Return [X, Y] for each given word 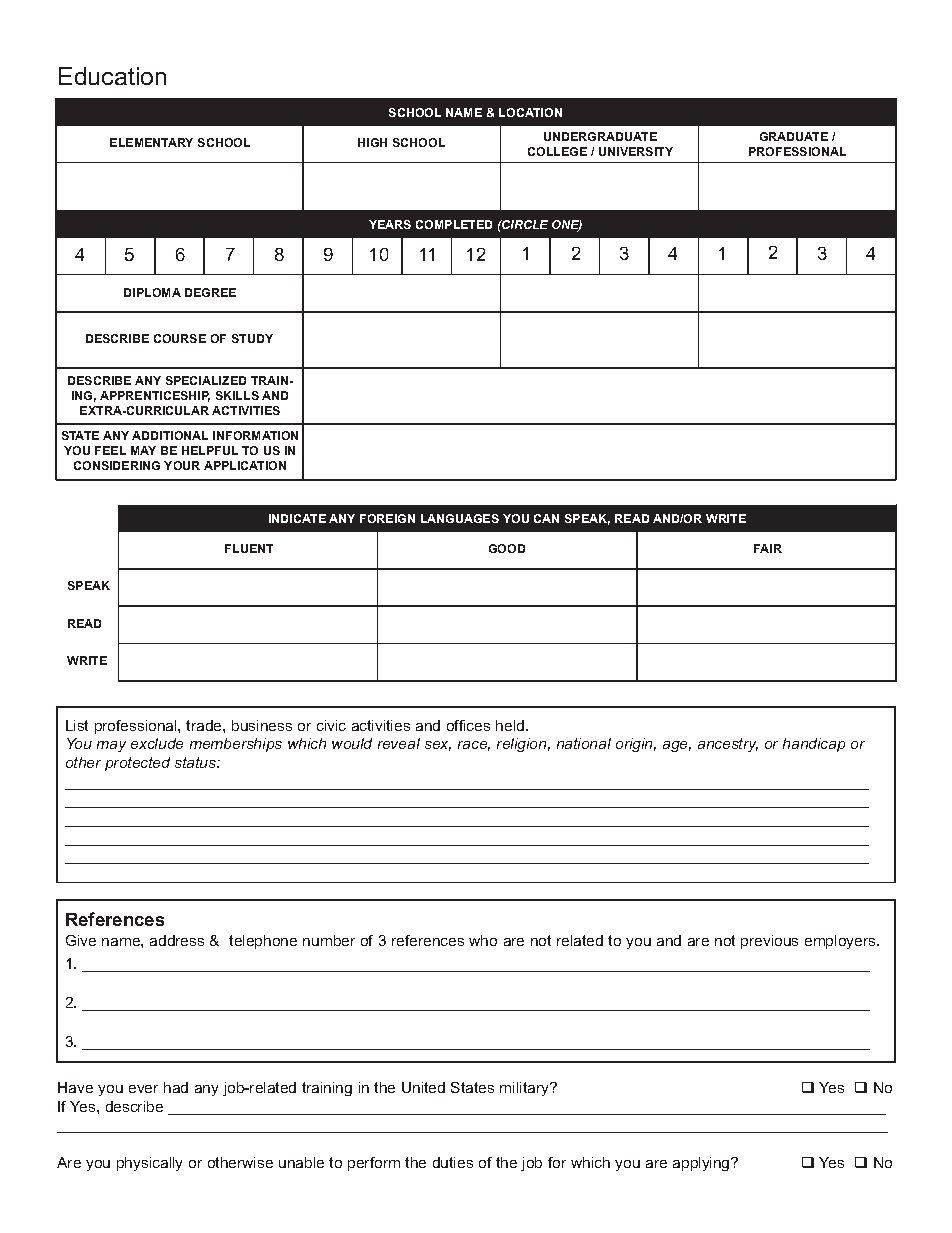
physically [149, 1164]
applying [702, 1164]
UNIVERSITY [636, 151]
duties [453, 1162]
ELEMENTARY [151, 142]
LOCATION [530, 112]
